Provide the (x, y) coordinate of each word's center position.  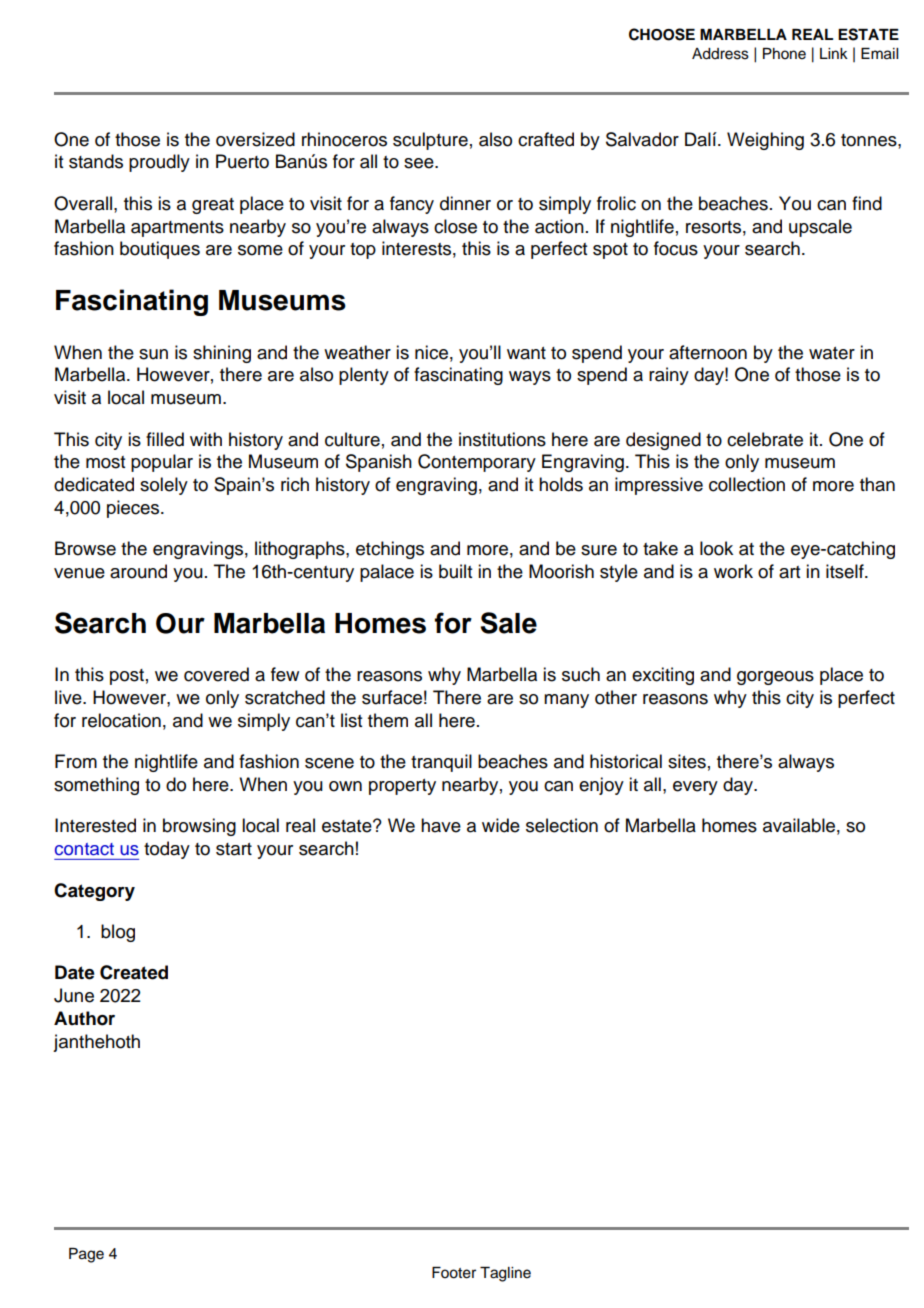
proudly (159, 163)
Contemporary (477, 463)
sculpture (430, 141)
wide (501, 825)
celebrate (765, 439)
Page (86, 1255)
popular (162, 463)
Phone (784, 54)
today (167, 850)
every (695, 788)
